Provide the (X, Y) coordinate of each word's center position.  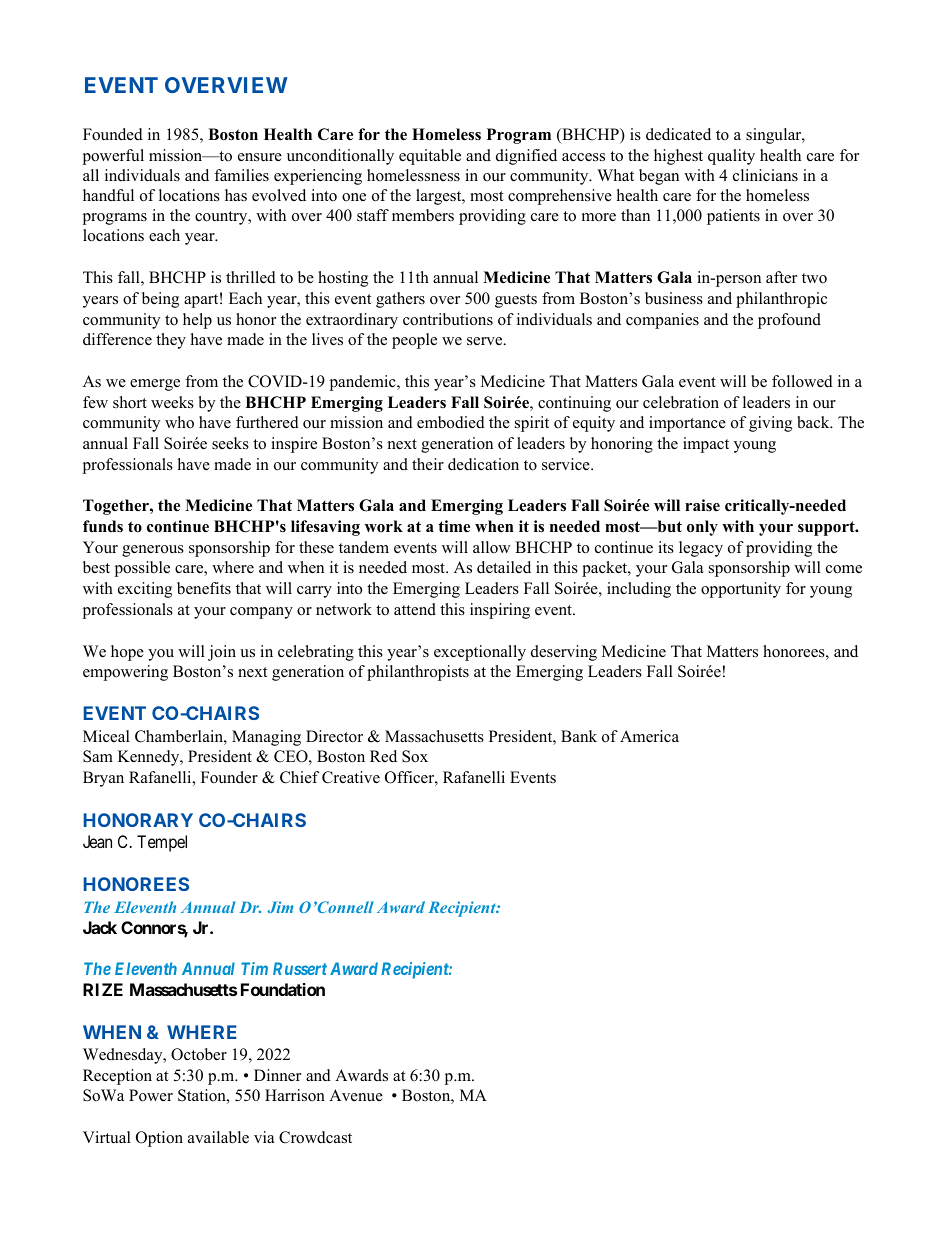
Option (159, 1139)
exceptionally (480, 653)
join (222, 653)
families (241, 175)
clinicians (765, 175)
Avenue (356, 1095)
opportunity (741, 590)
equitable (430, 157)
